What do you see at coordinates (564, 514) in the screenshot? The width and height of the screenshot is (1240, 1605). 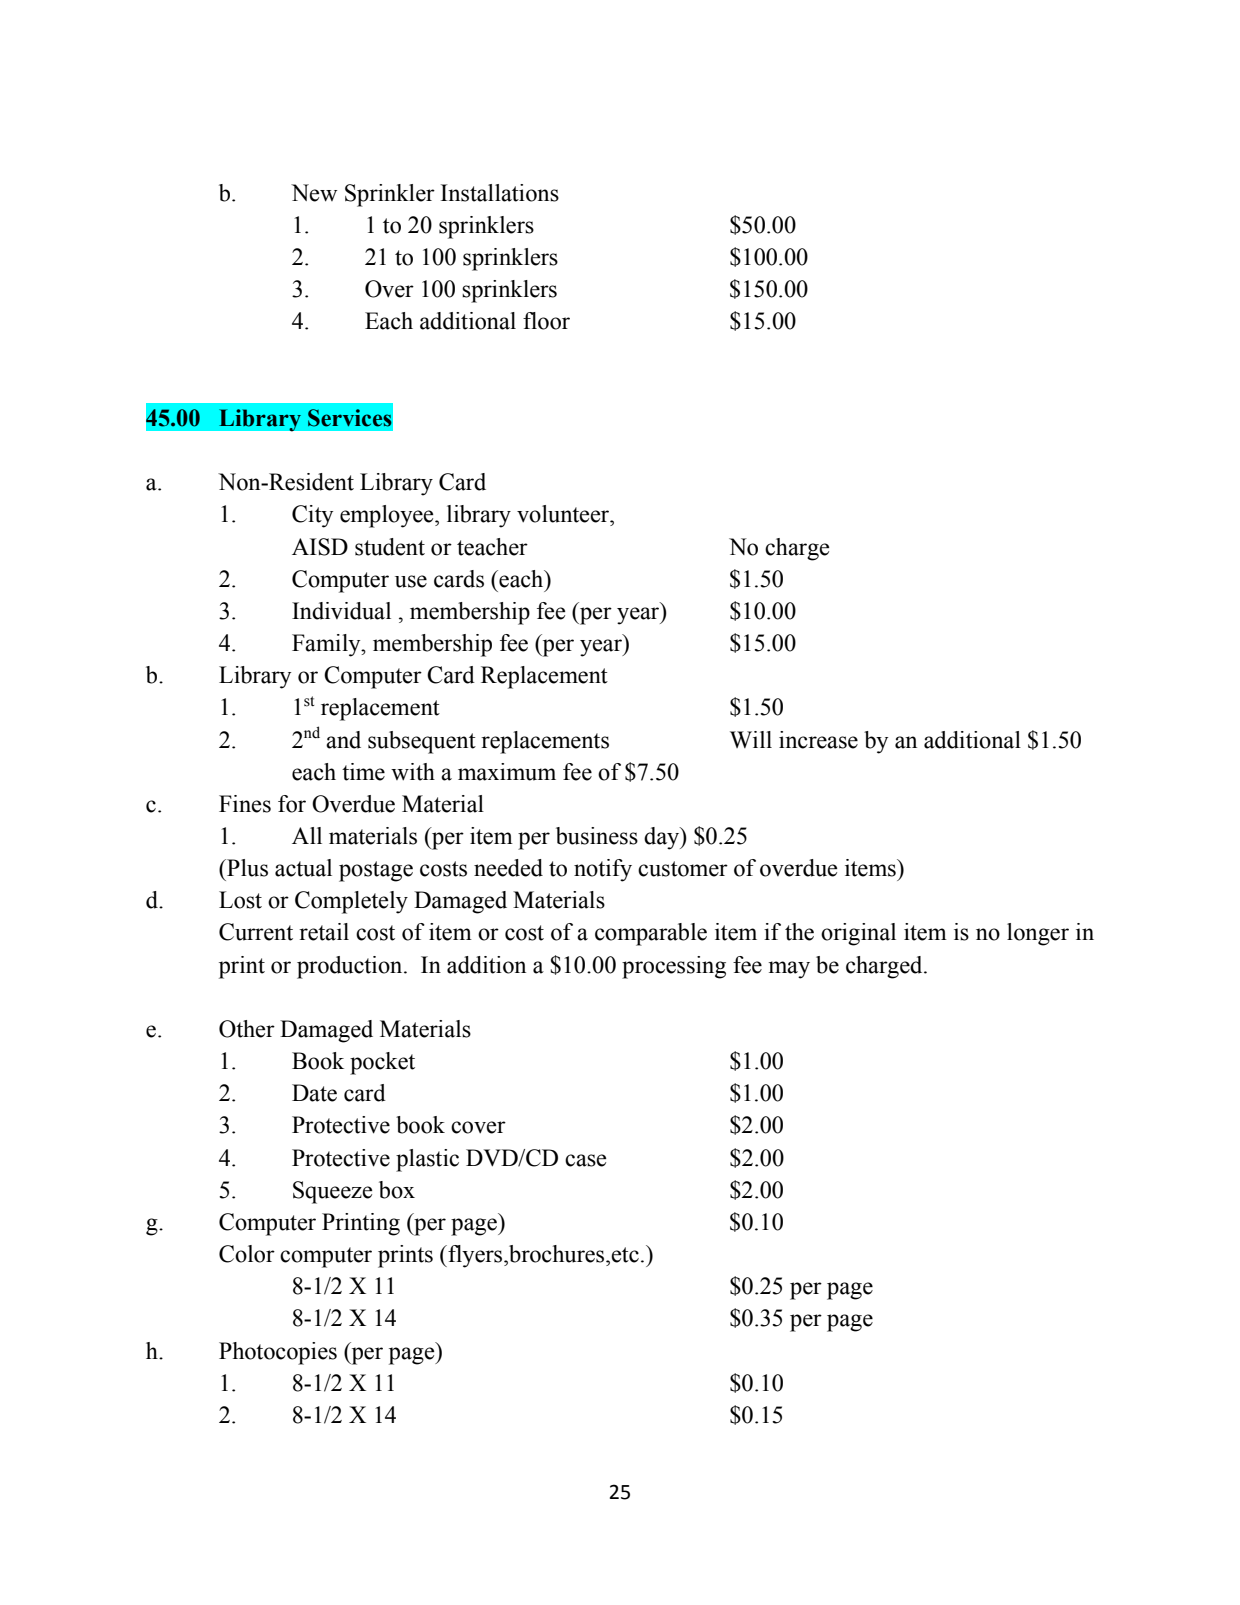 I see `volunteer` at bounding box center [564, 514].
